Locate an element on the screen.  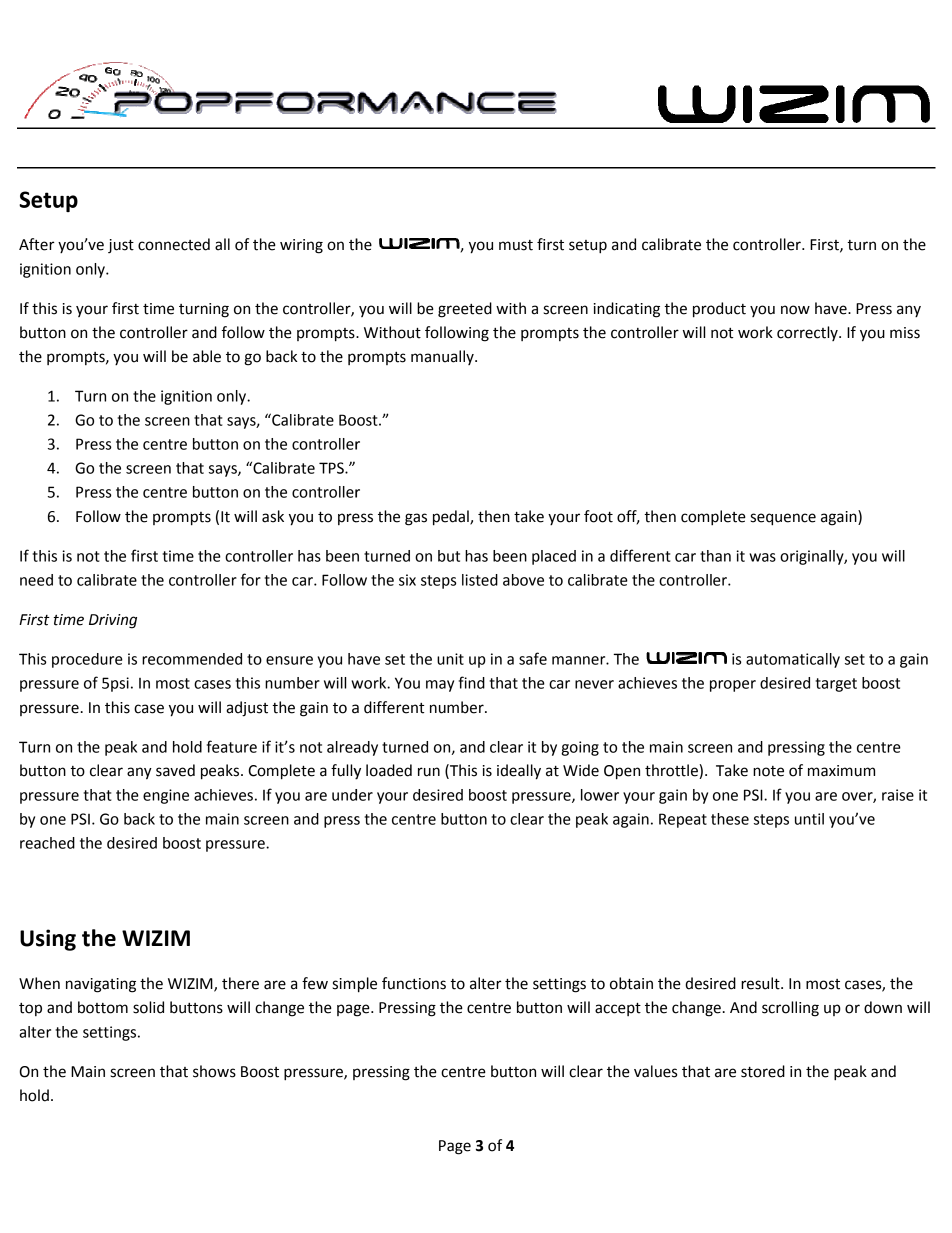
target is located at coordinates (836, 685).
